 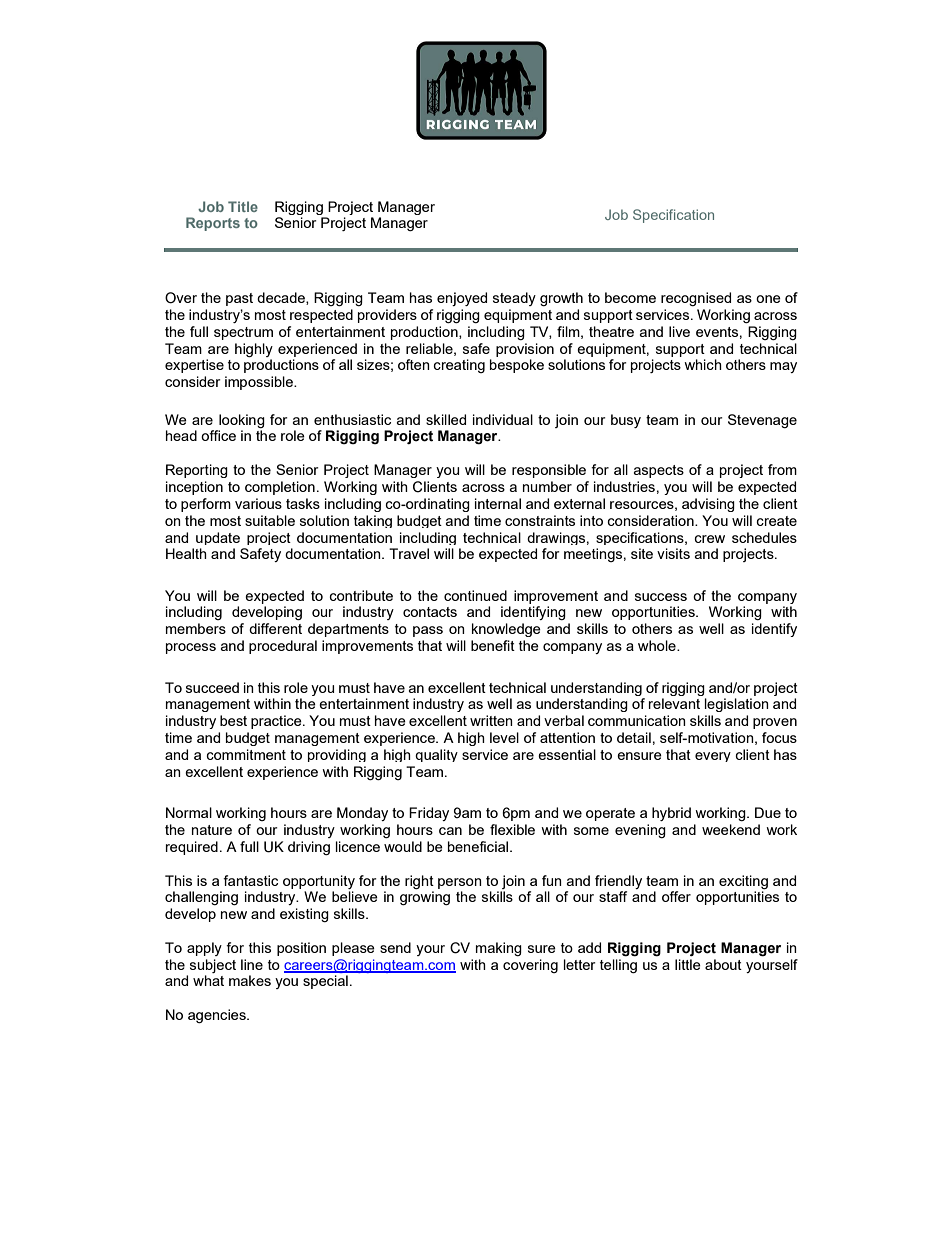 What do you see at coordinates (512, 829) in the screenshot?
I see `flexible` at bounding box center [512, 829].
